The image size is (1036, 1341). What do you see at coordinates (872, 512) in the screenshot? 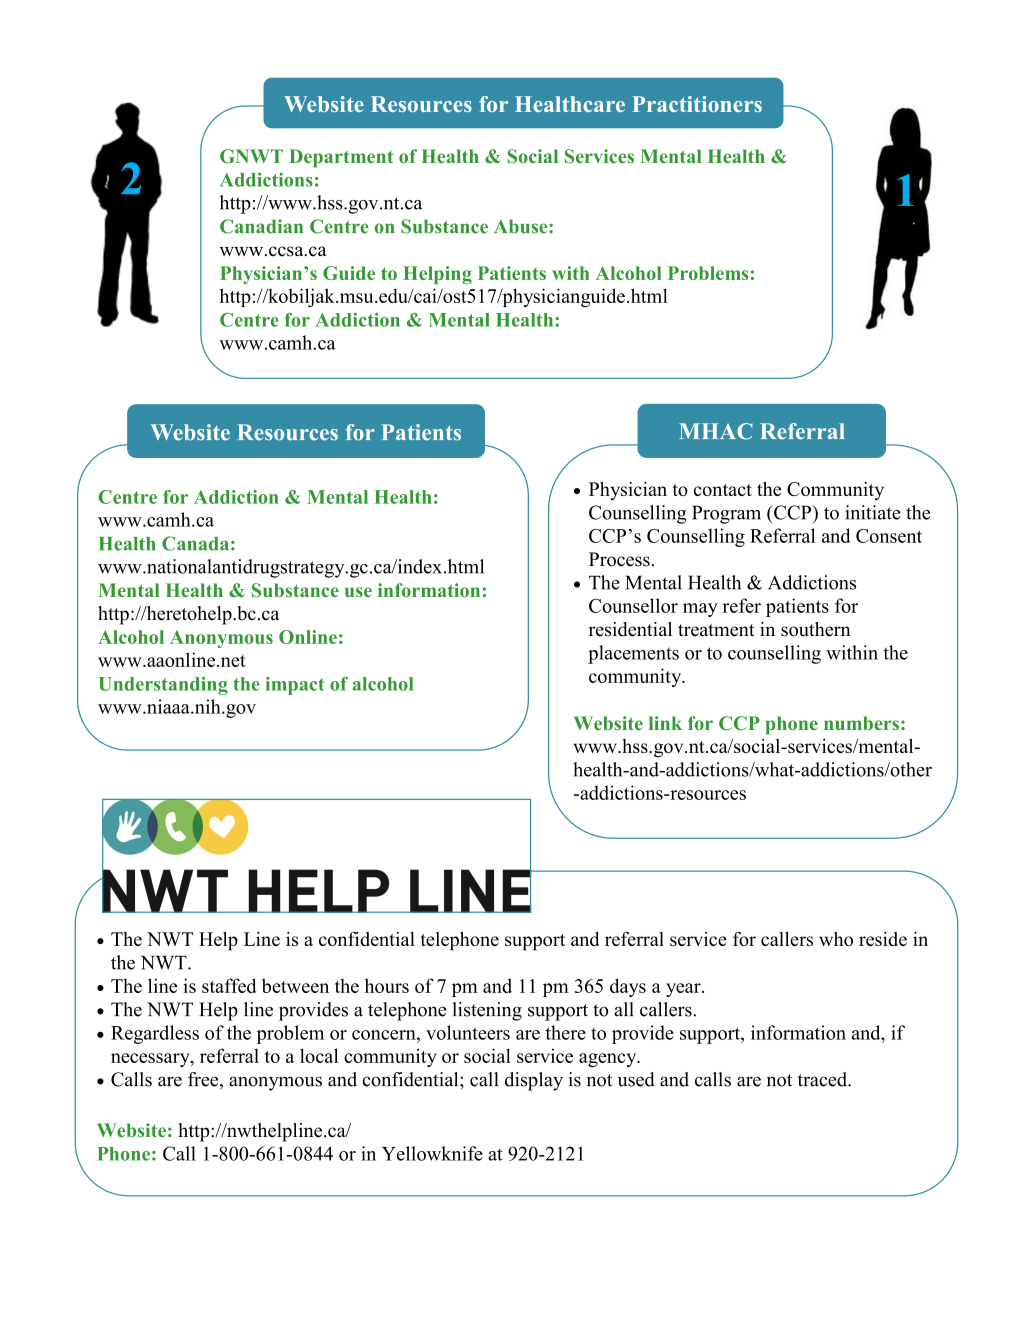
I see `initiate` at bounding box center [872, 512].
